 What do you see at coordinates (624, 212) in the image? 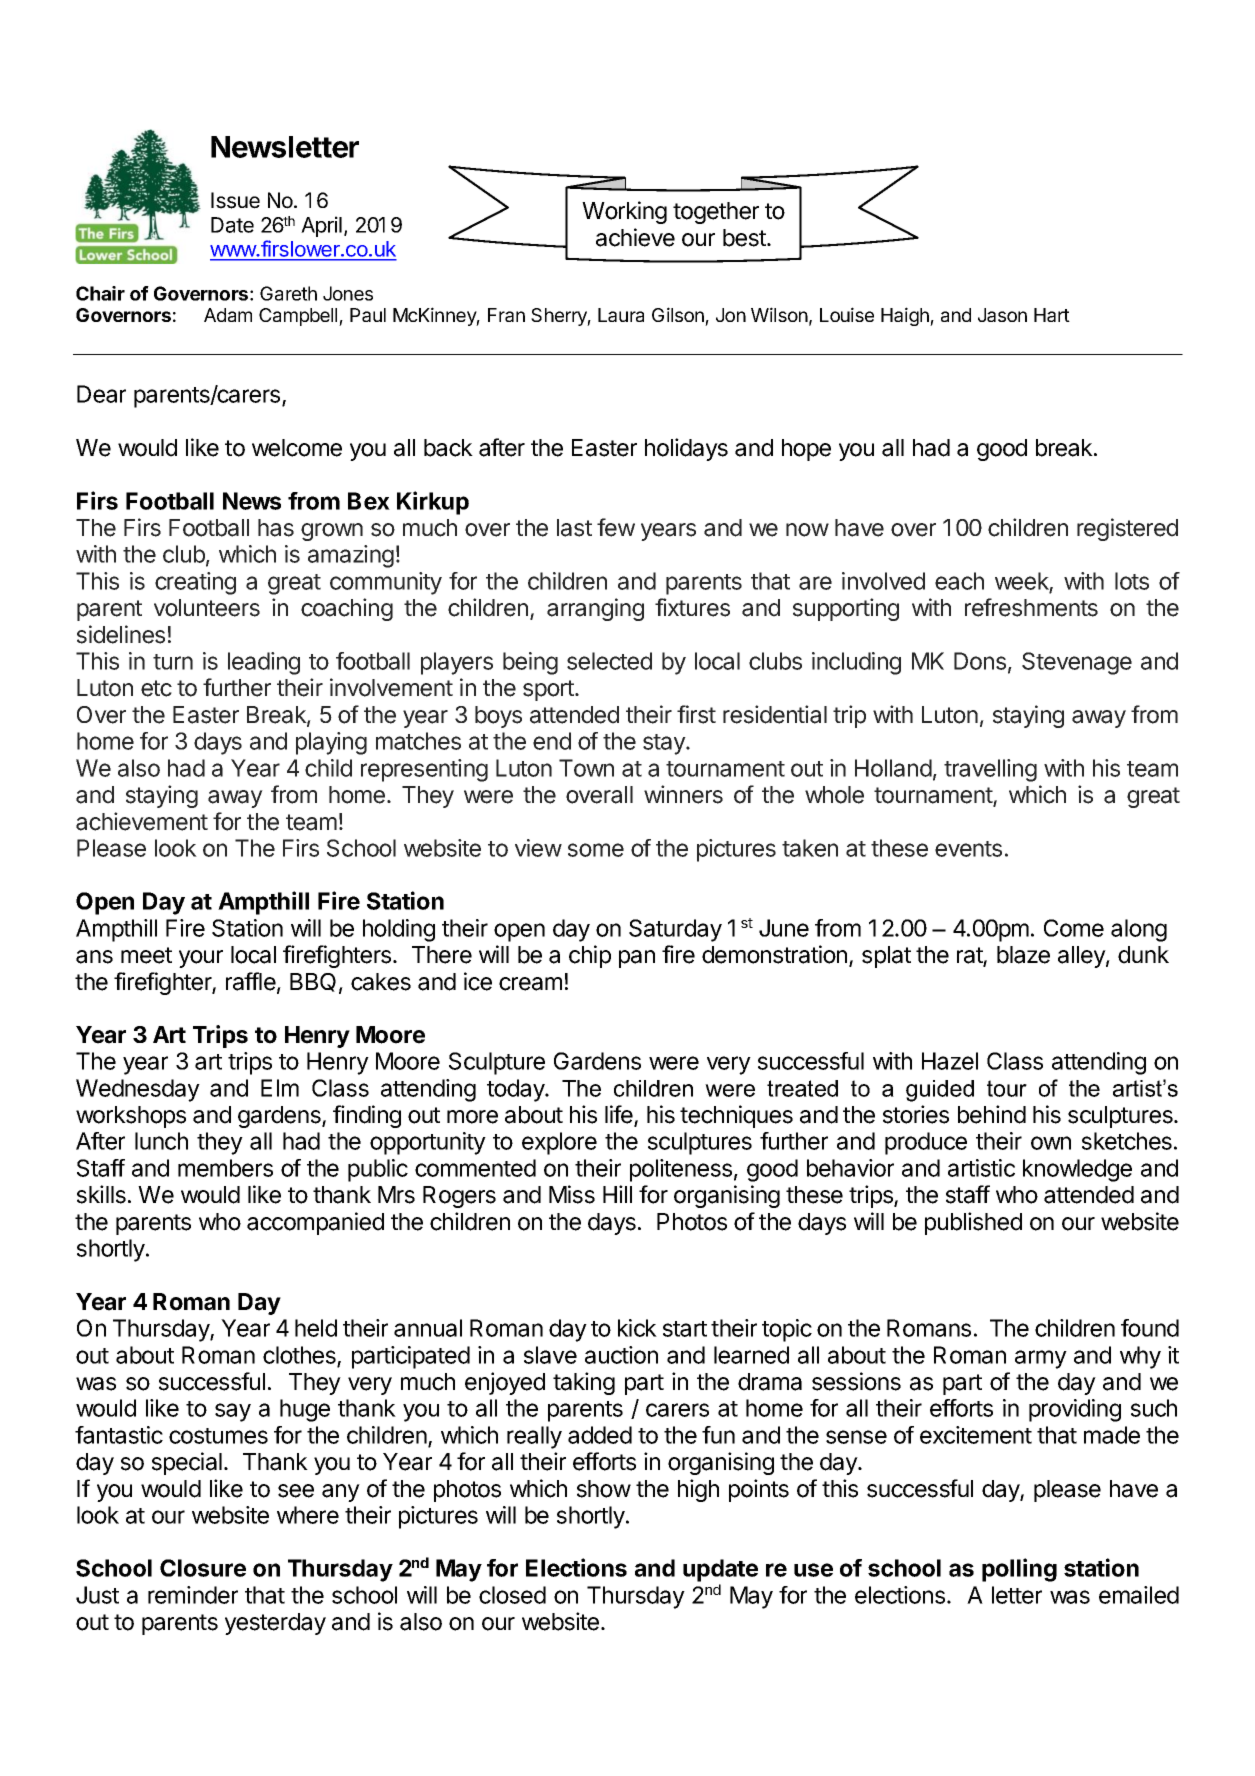
I see `Working` at bounding box center [624, 212].
